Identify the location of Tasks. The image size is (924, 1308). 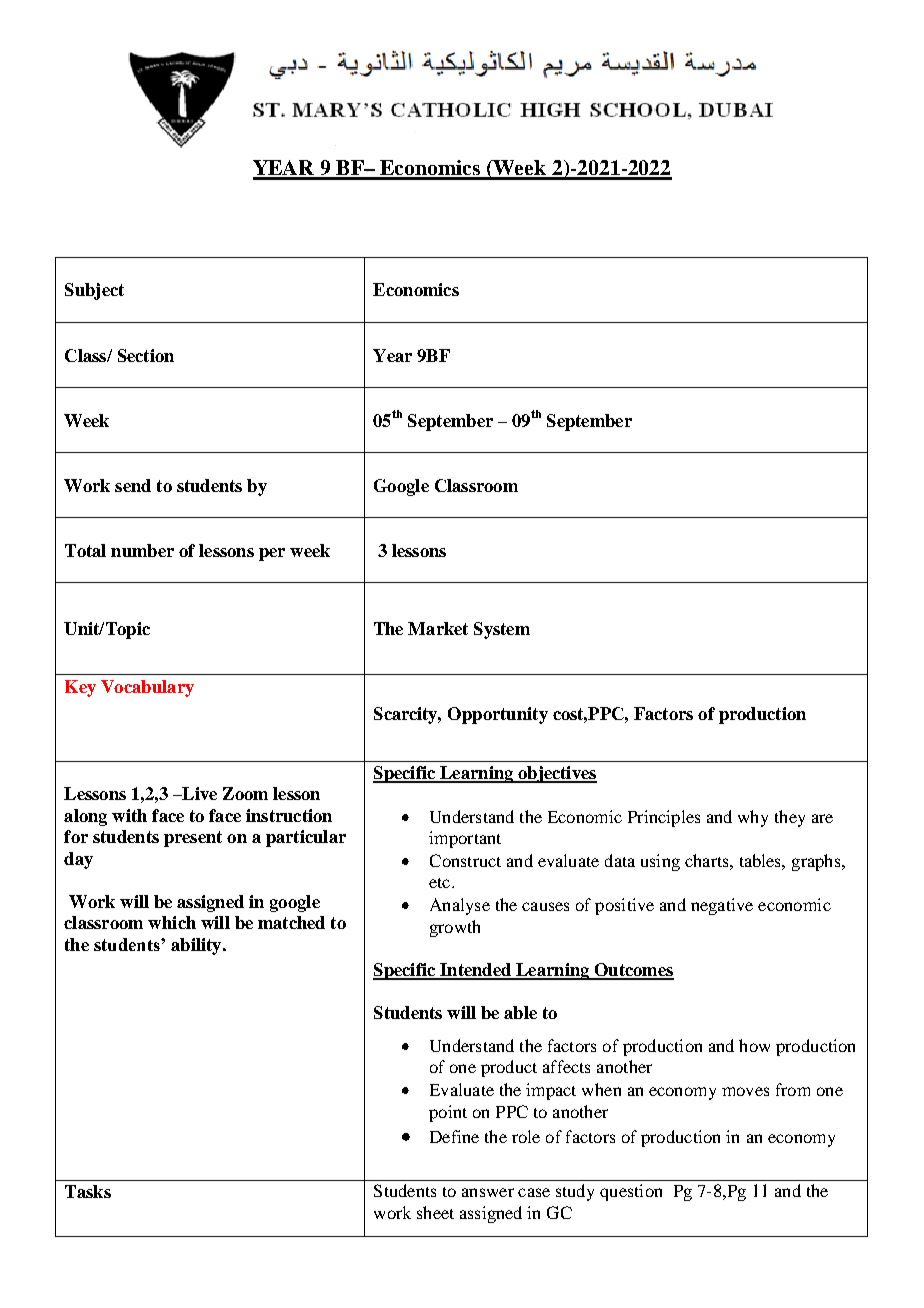
(88, 1191).
